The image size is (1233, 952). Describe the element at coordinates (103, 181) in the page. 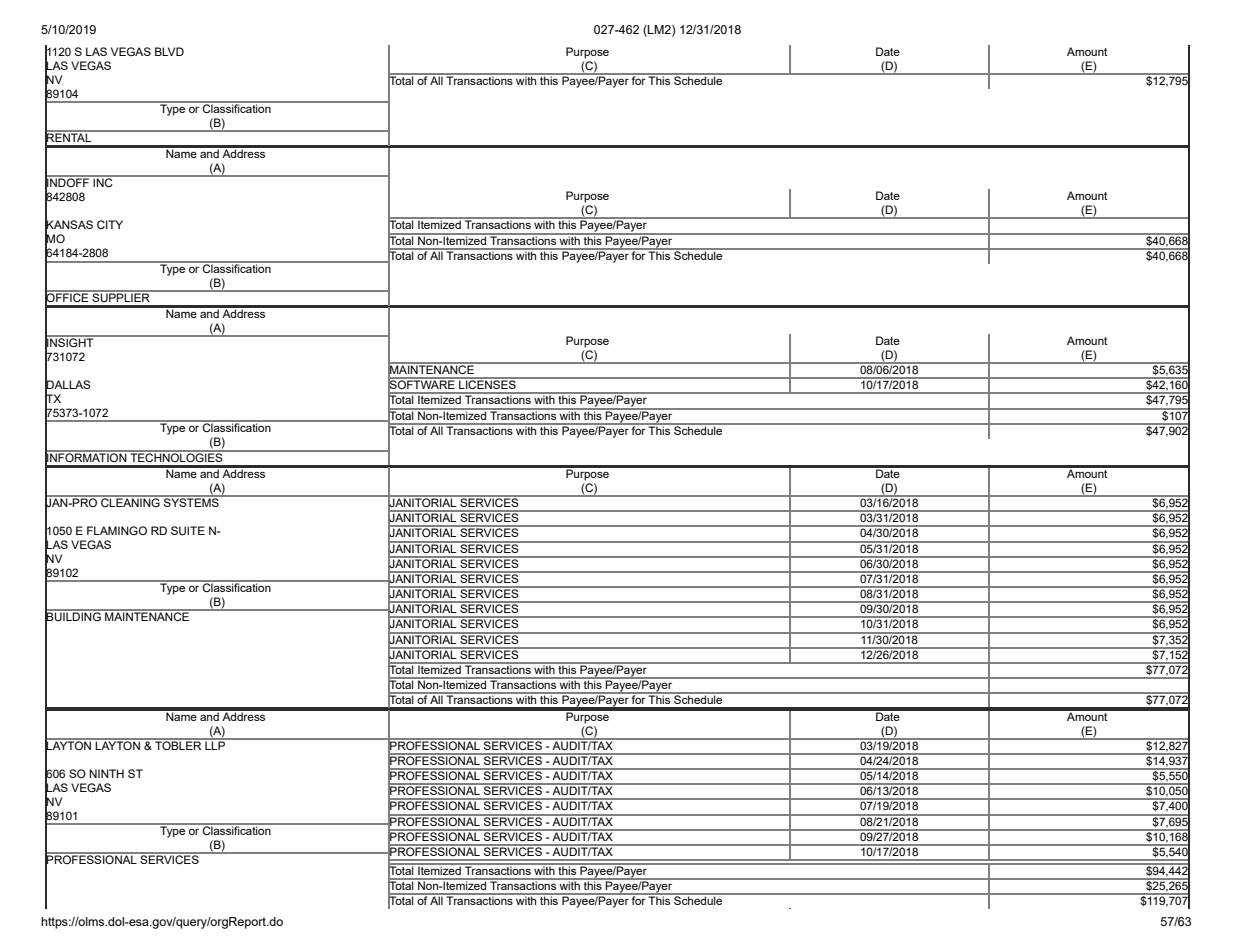

I see `INC` at that location.
